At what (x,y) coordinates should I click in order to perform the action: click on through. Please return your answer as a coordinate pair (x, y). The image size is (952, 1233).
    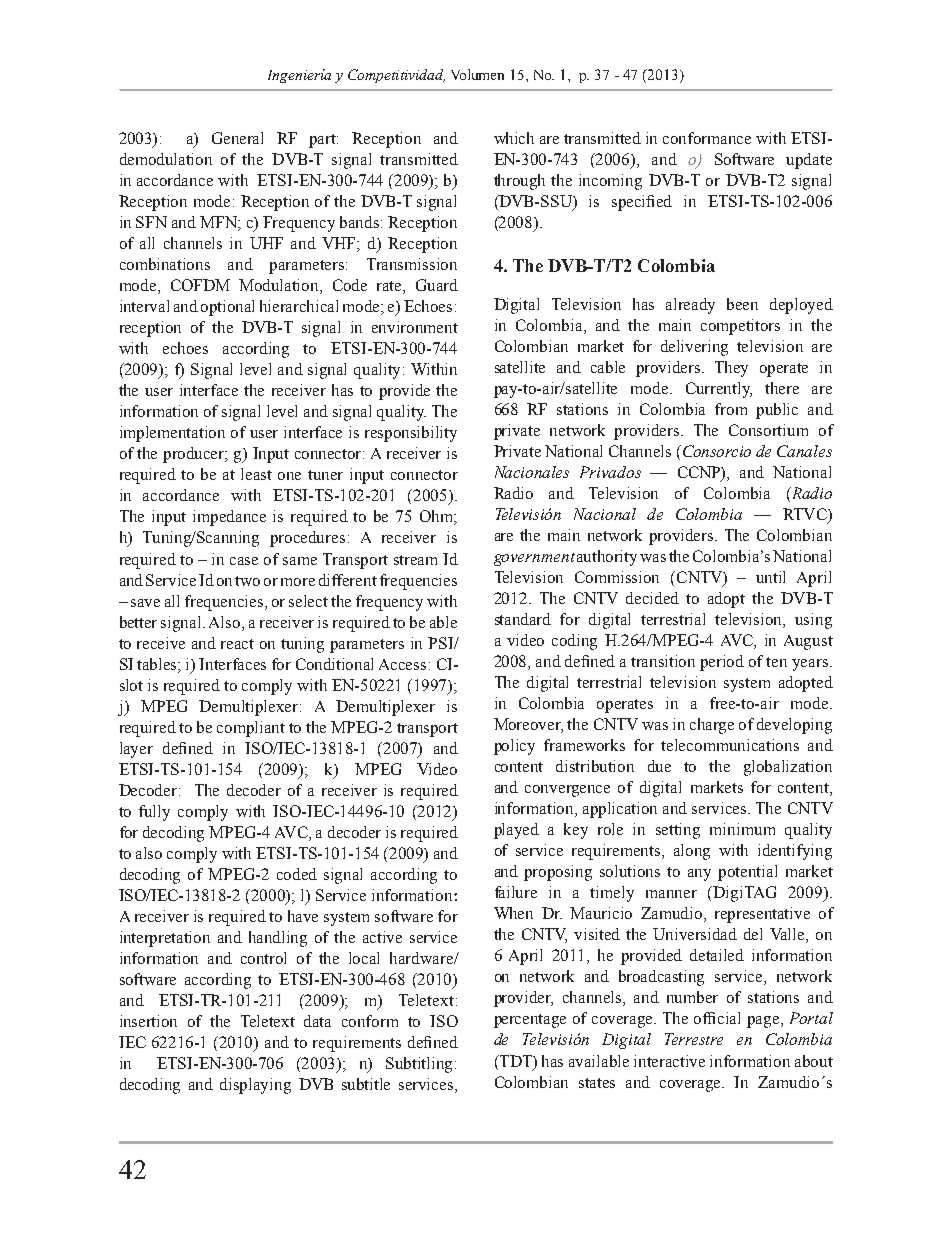
    Looking at the image, I should click on (519, 182).
